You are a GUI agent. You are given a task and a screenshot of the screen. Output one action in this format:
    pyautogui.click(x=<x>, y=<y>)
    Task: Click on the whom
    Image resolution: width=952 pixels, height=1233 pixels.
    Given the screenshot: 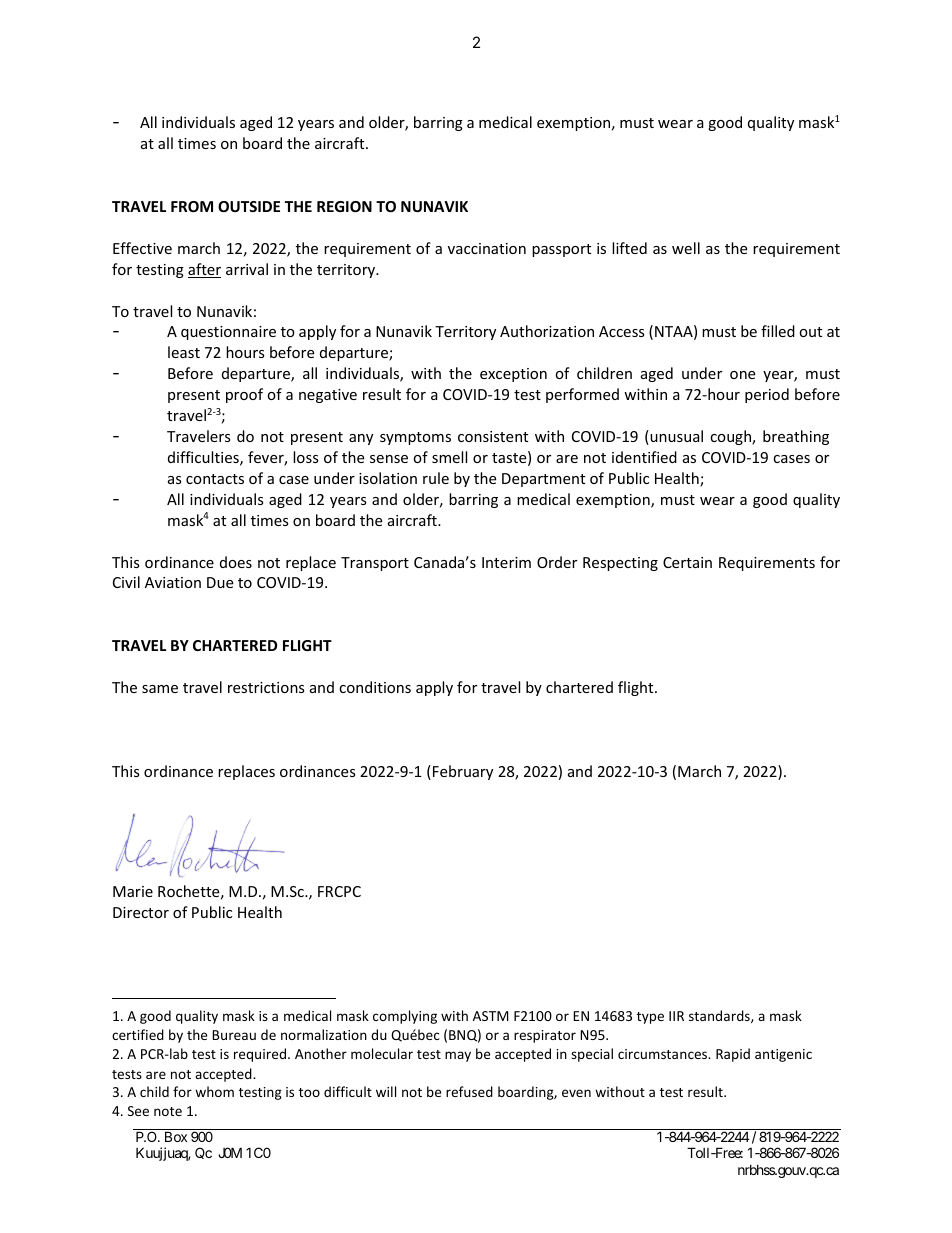 What is the action you would take?
    pyautogui.click(x=214, y=1091)
